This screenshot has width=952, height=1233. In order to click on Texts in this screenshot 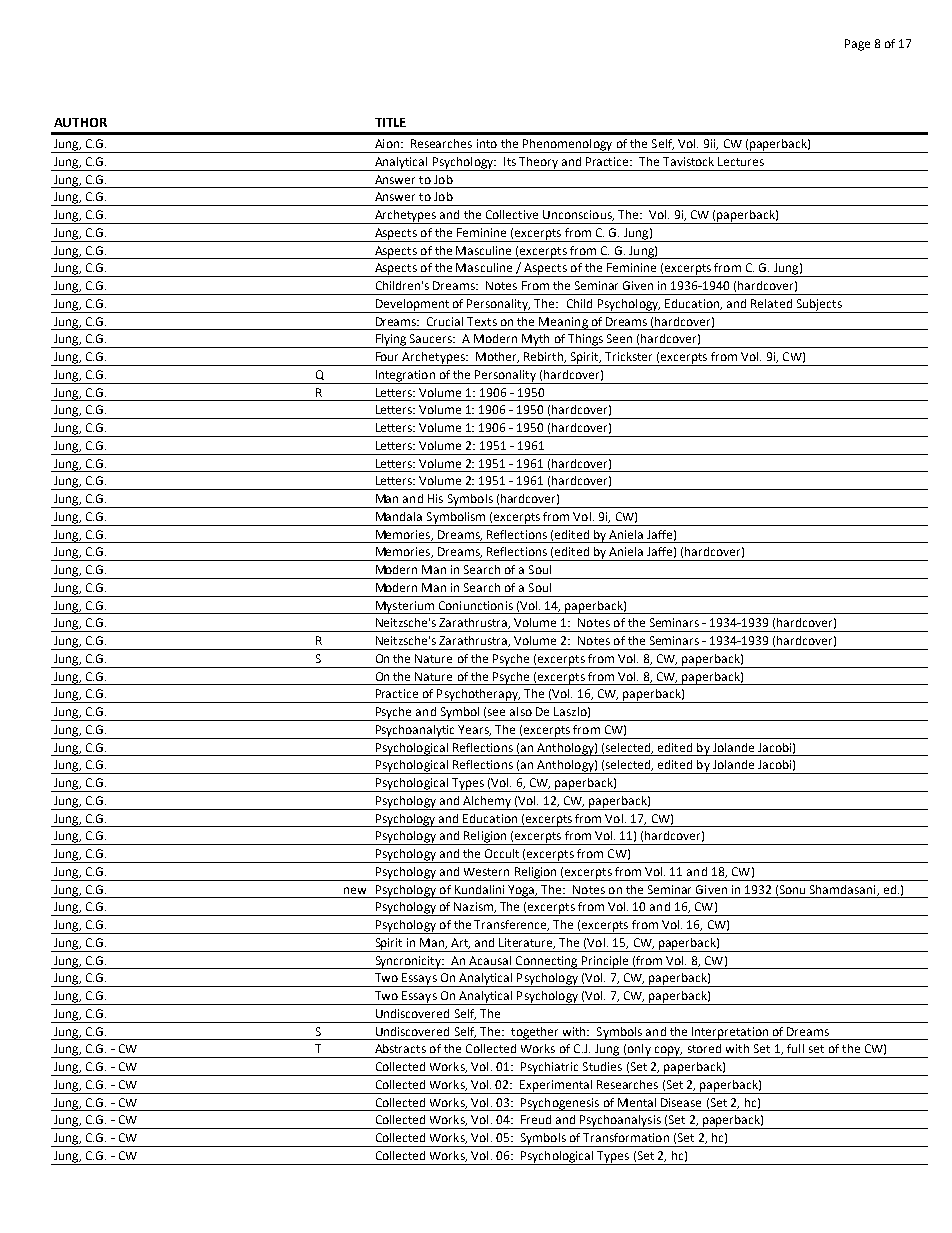, I will do `click(482, 321)`.
